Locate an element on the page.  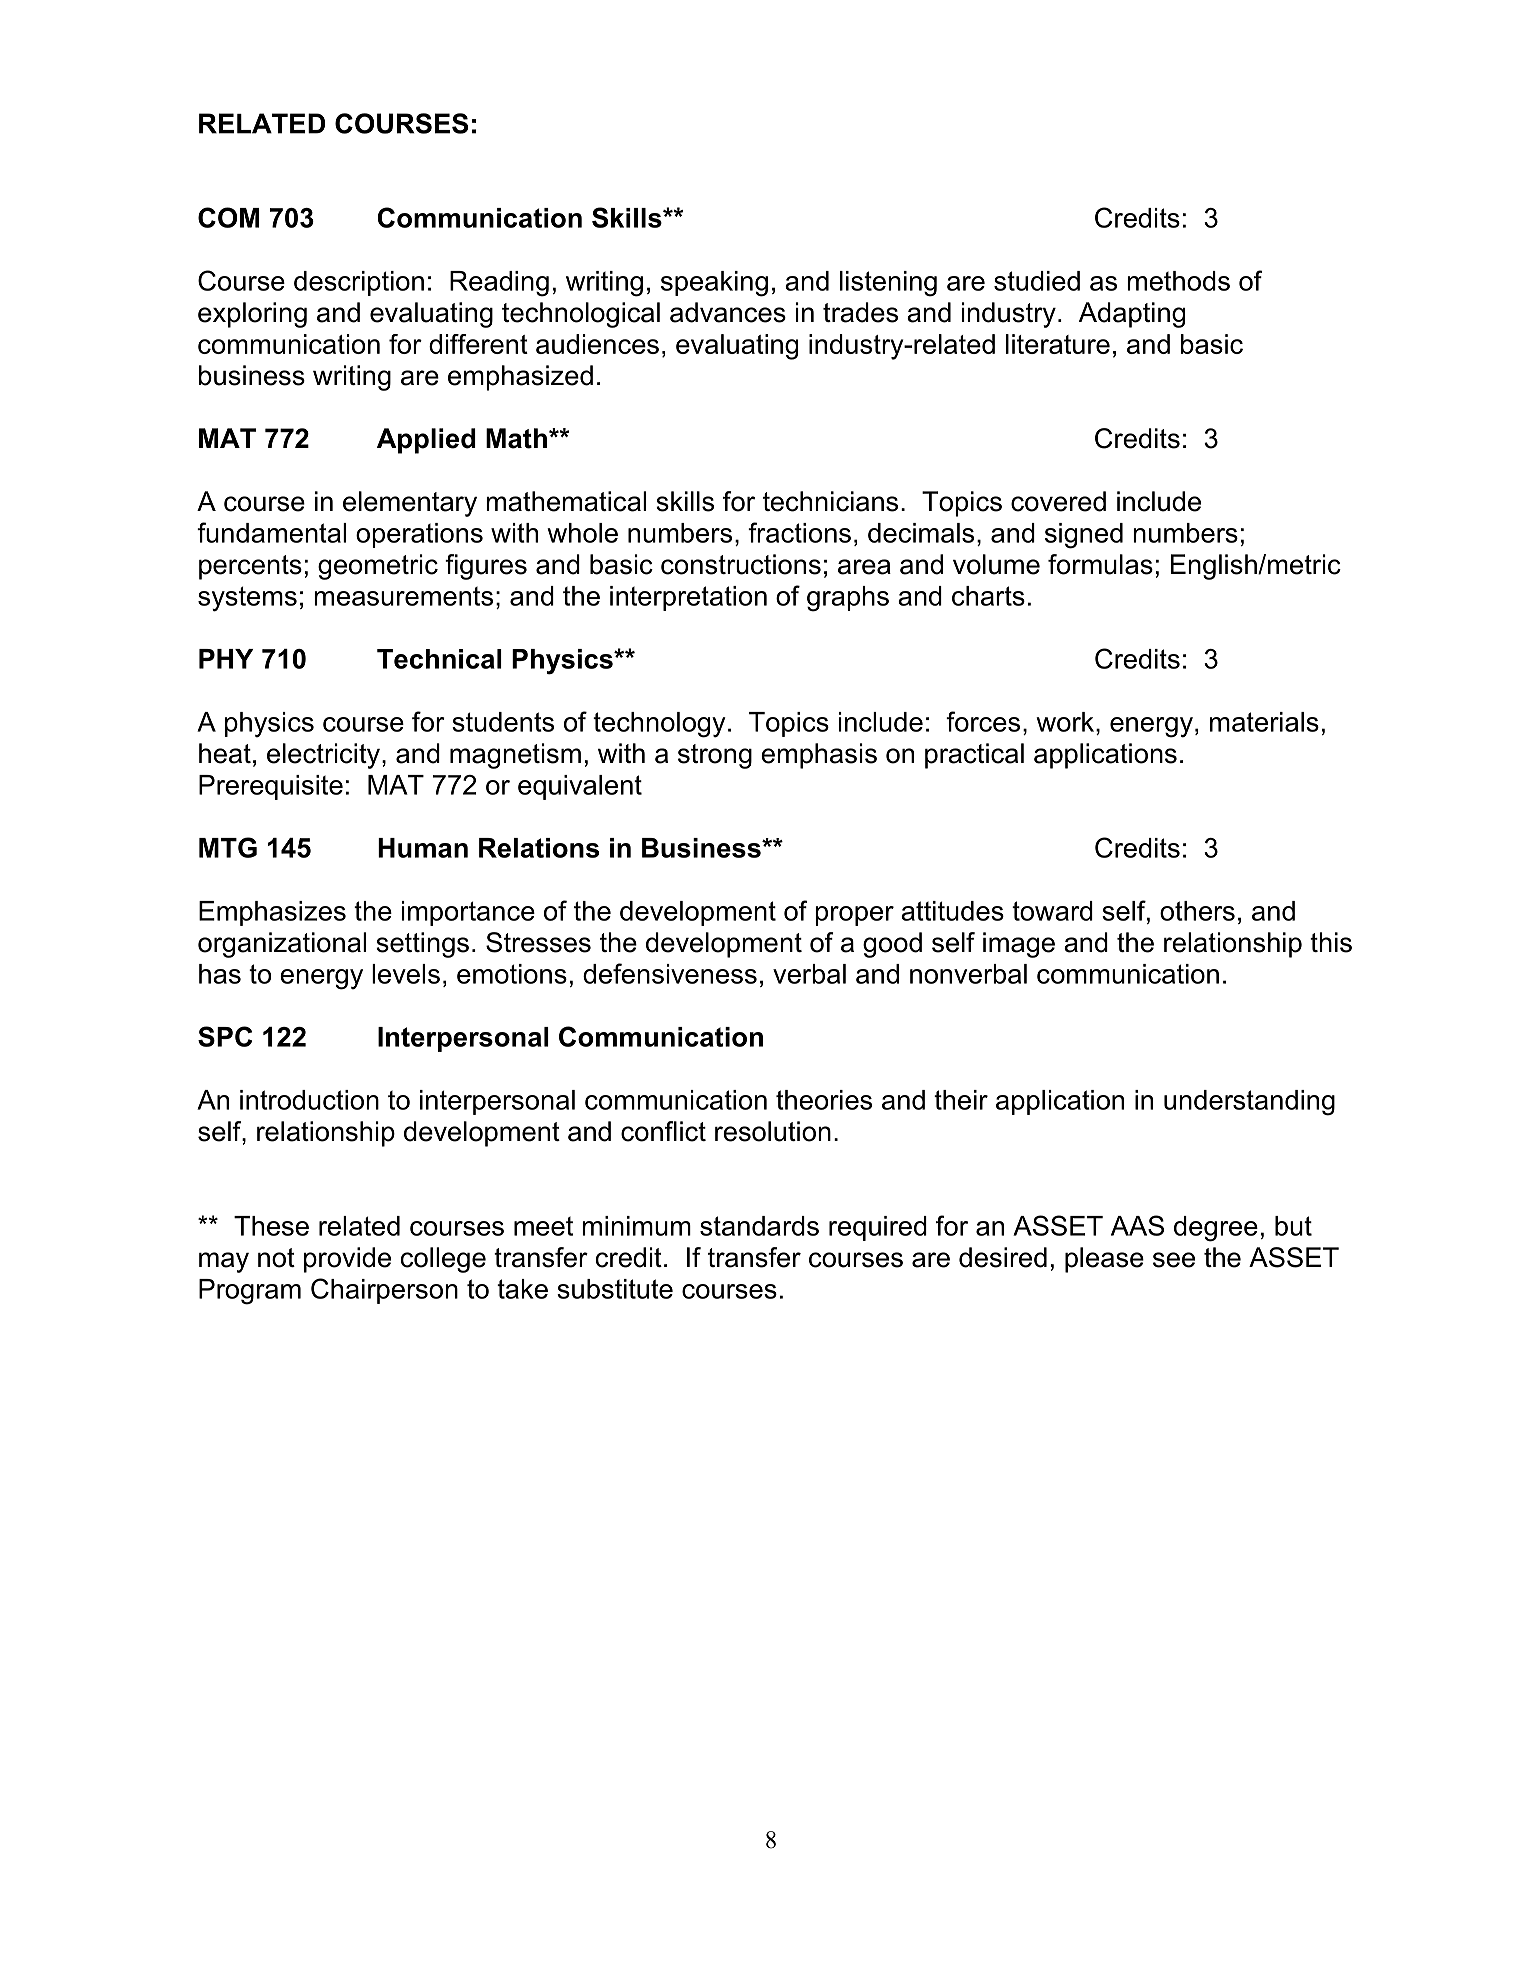
standards is located at coordinates (759, 1226).
